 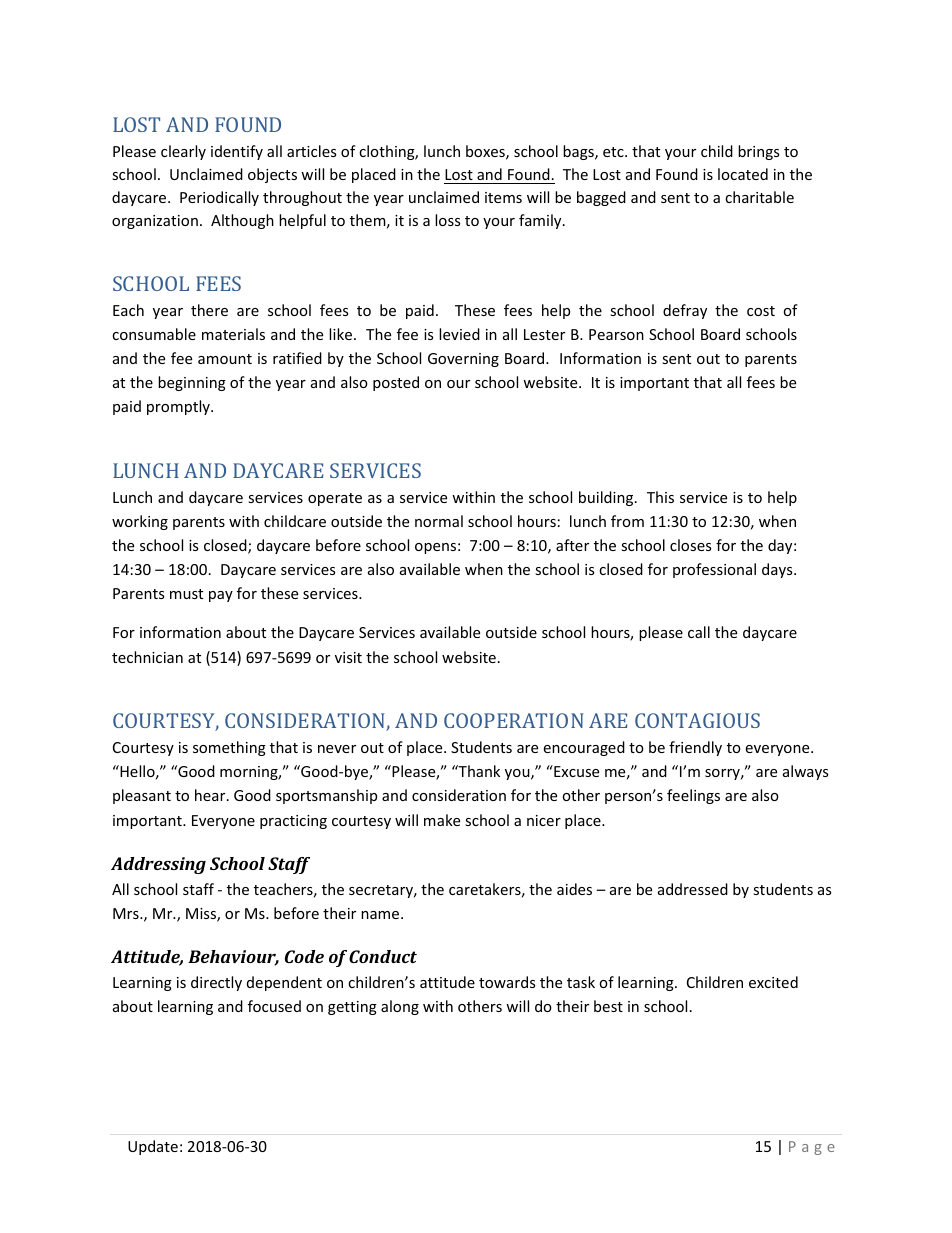 What do you see at coordinates (514, 720) in the image?
I see `COOPERATION` at bounding box center [514, 720].
